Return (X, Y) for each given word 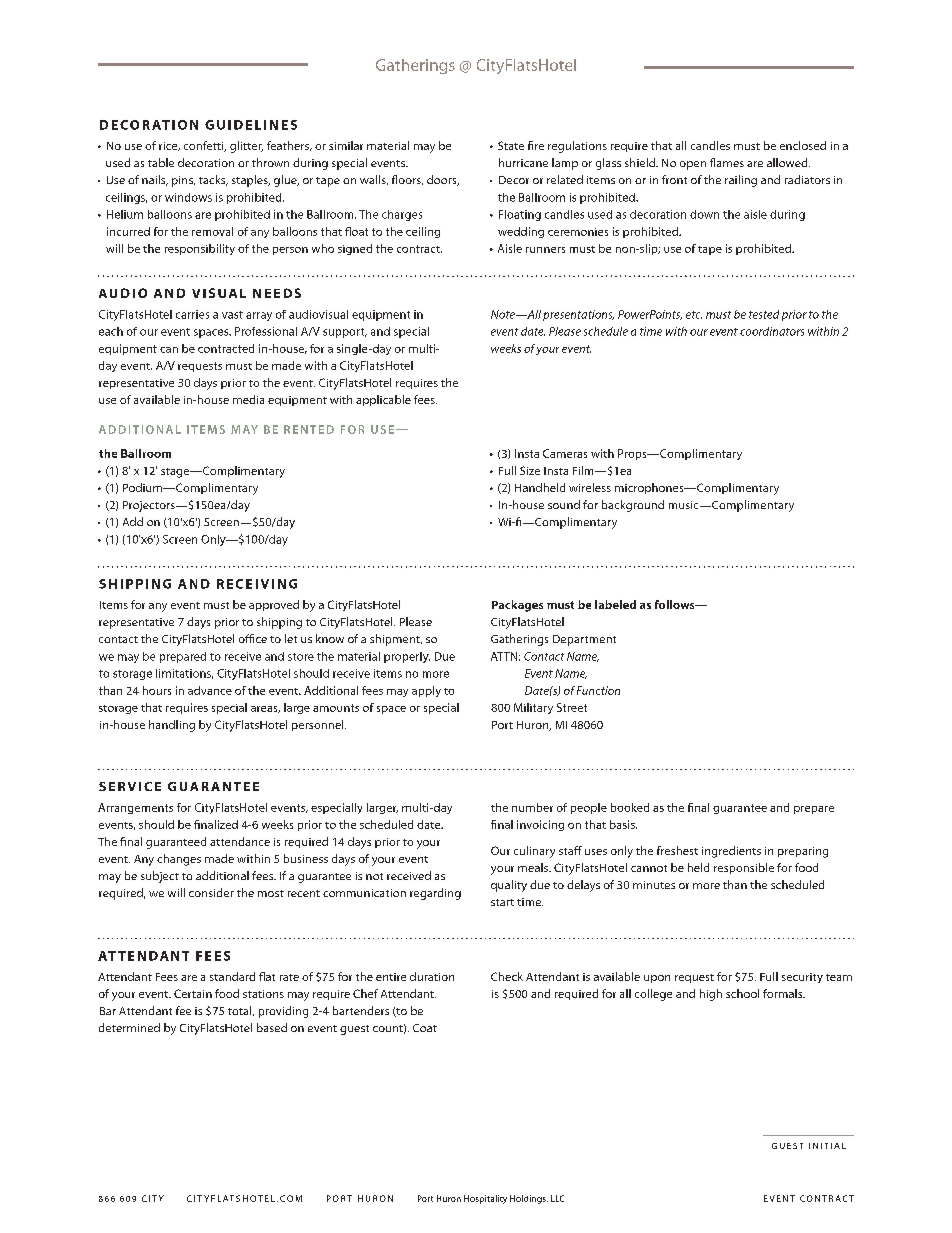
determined (129, 1027)
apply (426, 691)
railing (741, 181)
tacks (213, 180)
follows (676, 604)
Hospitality (485, 1199)
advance (210, 690)
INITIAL (827, 1146)
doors (443, 180)
